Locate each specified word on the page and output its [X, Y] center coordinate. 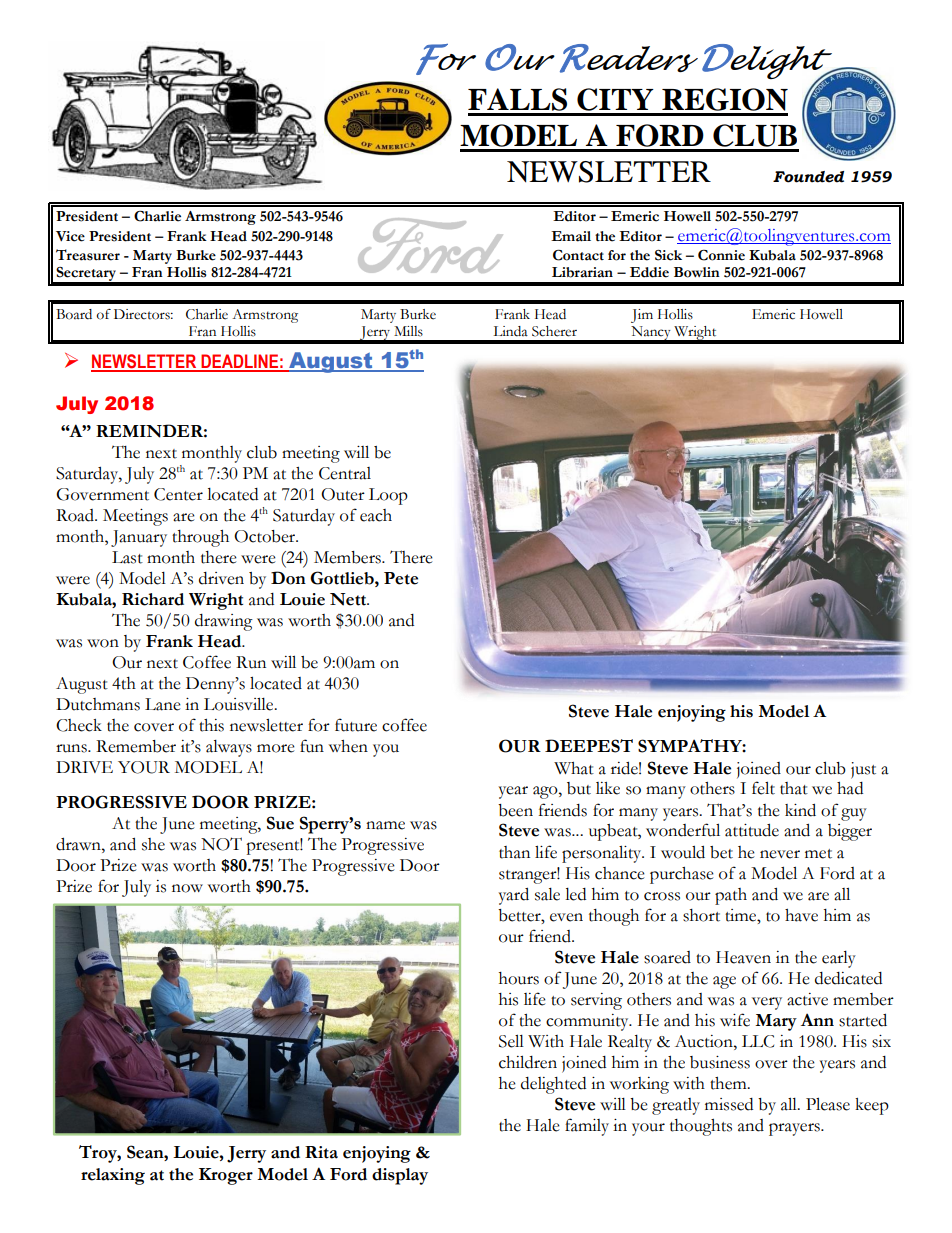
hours [519, 978]
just [863, 770]
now [187, 888]
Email [571, 236]
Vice [70, 236]
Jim [642, 316]
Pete [401, 578]
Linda [510, 331]
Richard [153, 599]
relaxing [113, 1176]
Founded [808, 177]
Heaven [743, 957]
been [515, 810]
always [229, 748]
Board [74, 314]
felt [763, 788]
